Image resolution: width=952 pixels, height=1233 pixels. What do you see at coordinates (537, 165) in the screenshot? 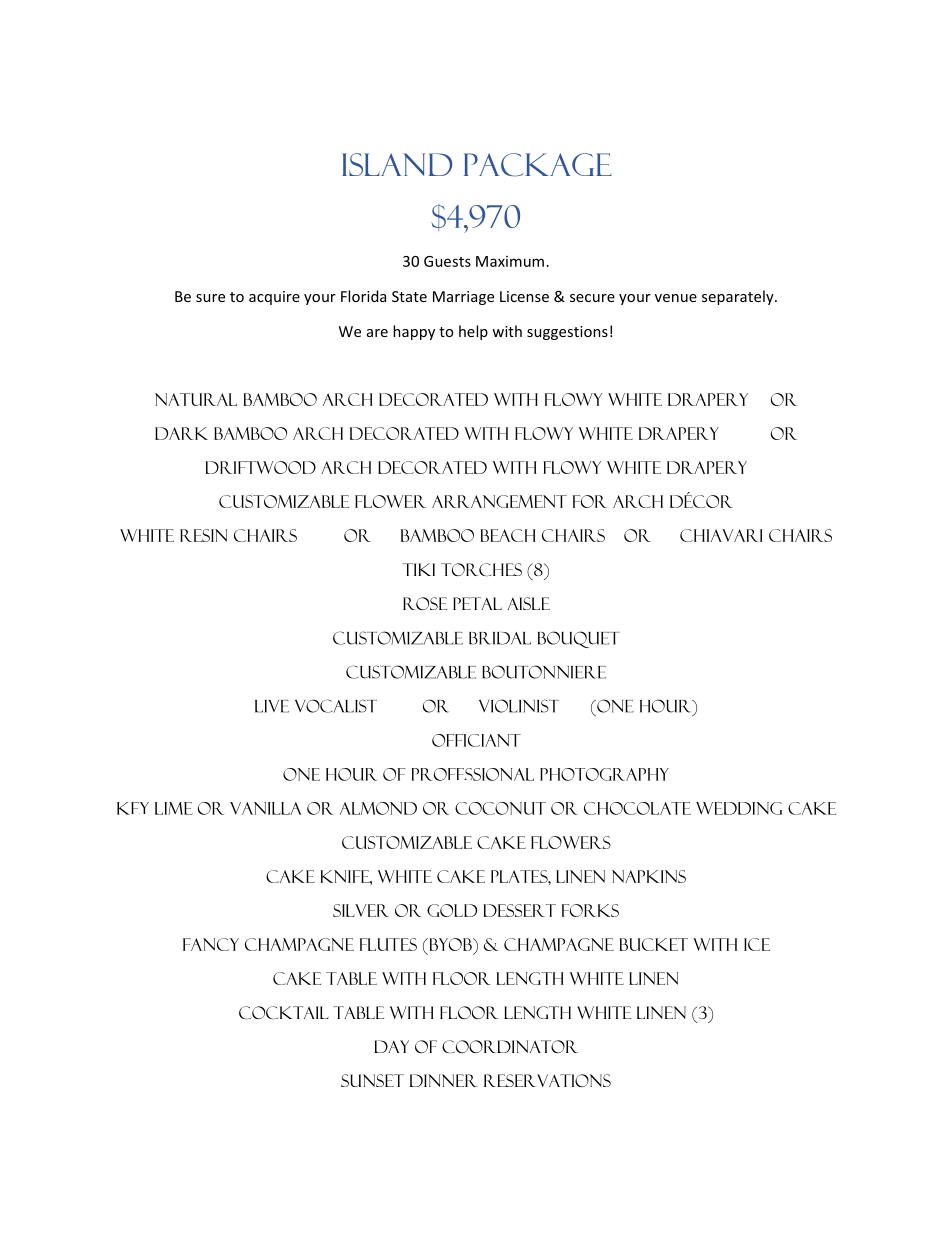
I see `Package` at bounding box center [537, 165].
